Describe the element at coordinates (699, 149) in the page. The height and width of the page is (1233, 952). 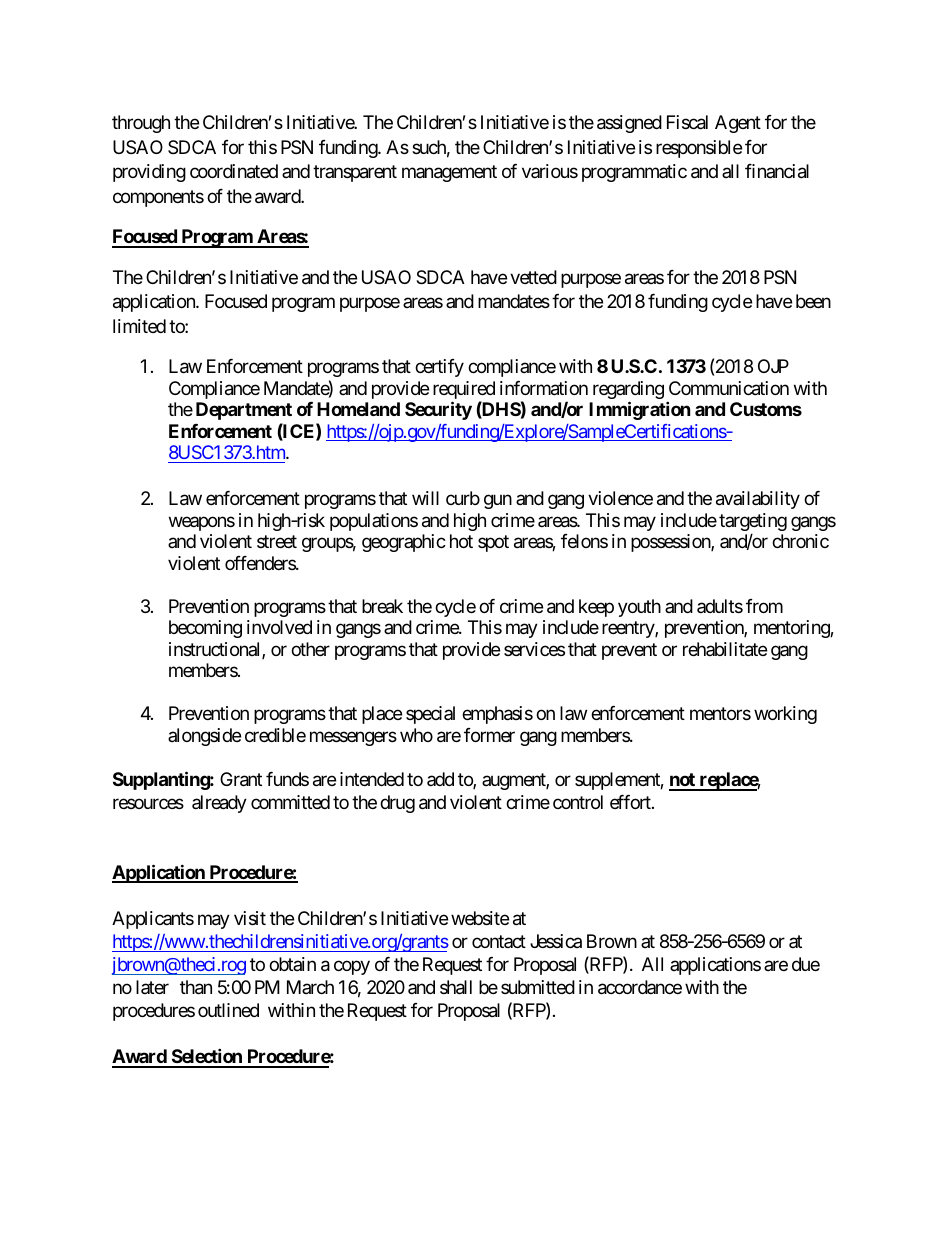
I see `responsible` at that location.
